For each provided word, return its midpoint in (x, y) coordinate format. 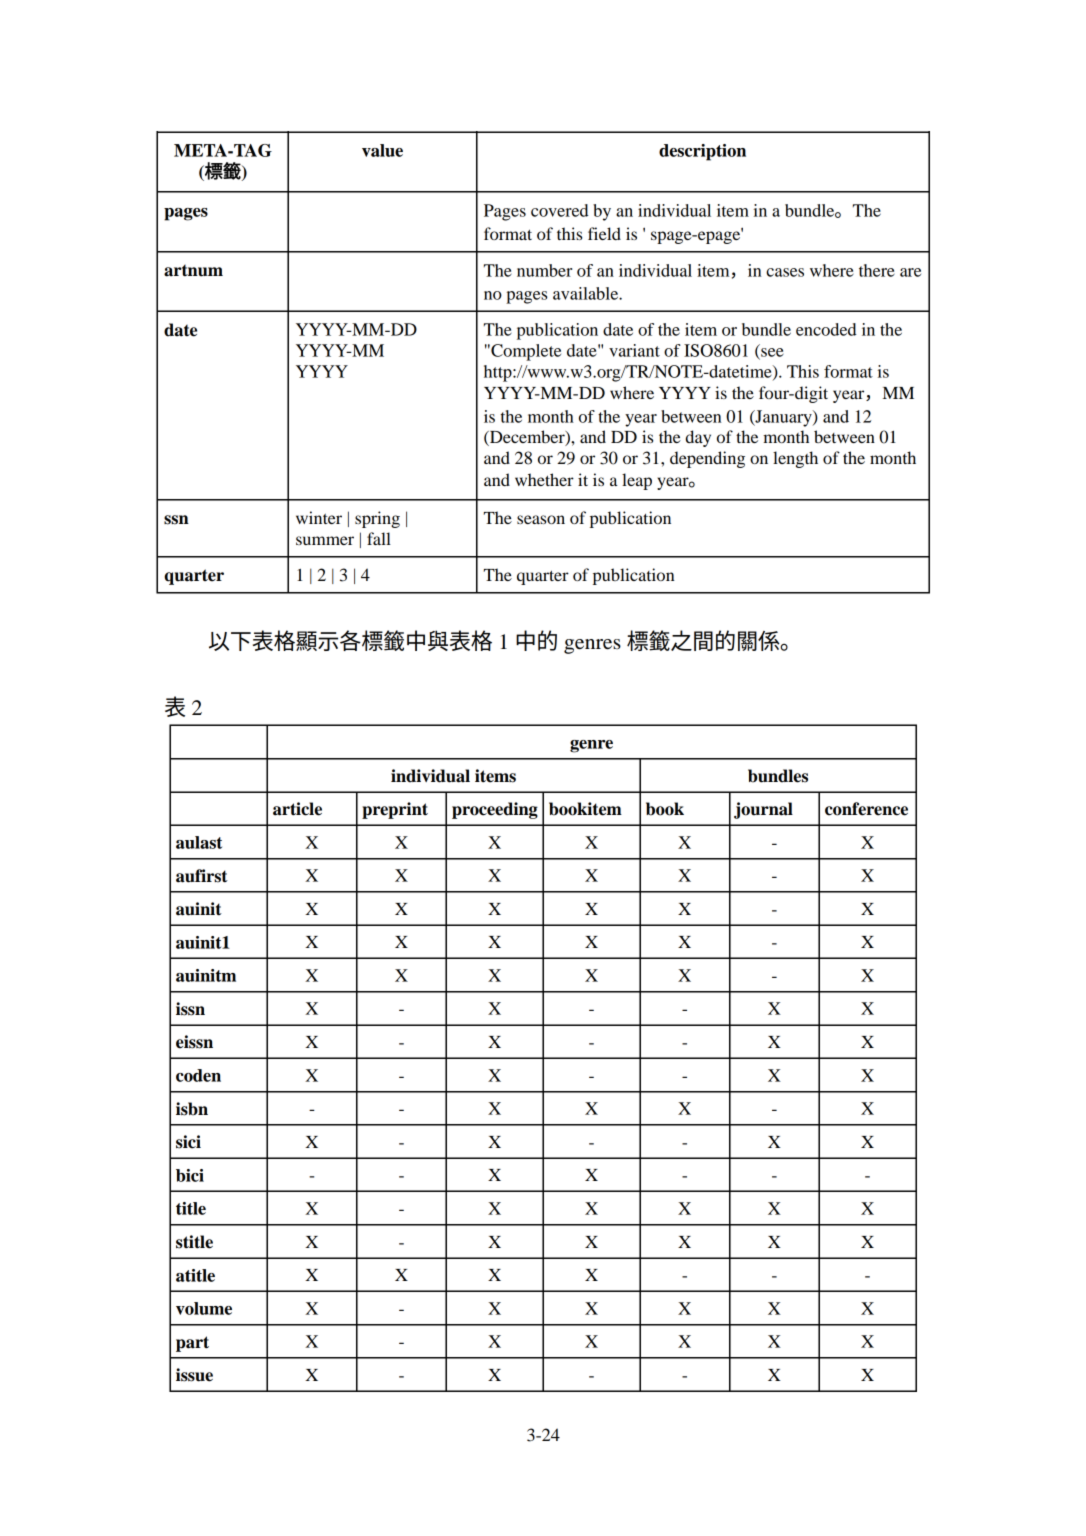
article (297, 809)
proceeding (495, 810)
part (192, 1344)
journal (763, 810)
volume (204, 1308)
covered (560, 210)
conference (866, 809)
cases (785, 272)
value (382, 150)
